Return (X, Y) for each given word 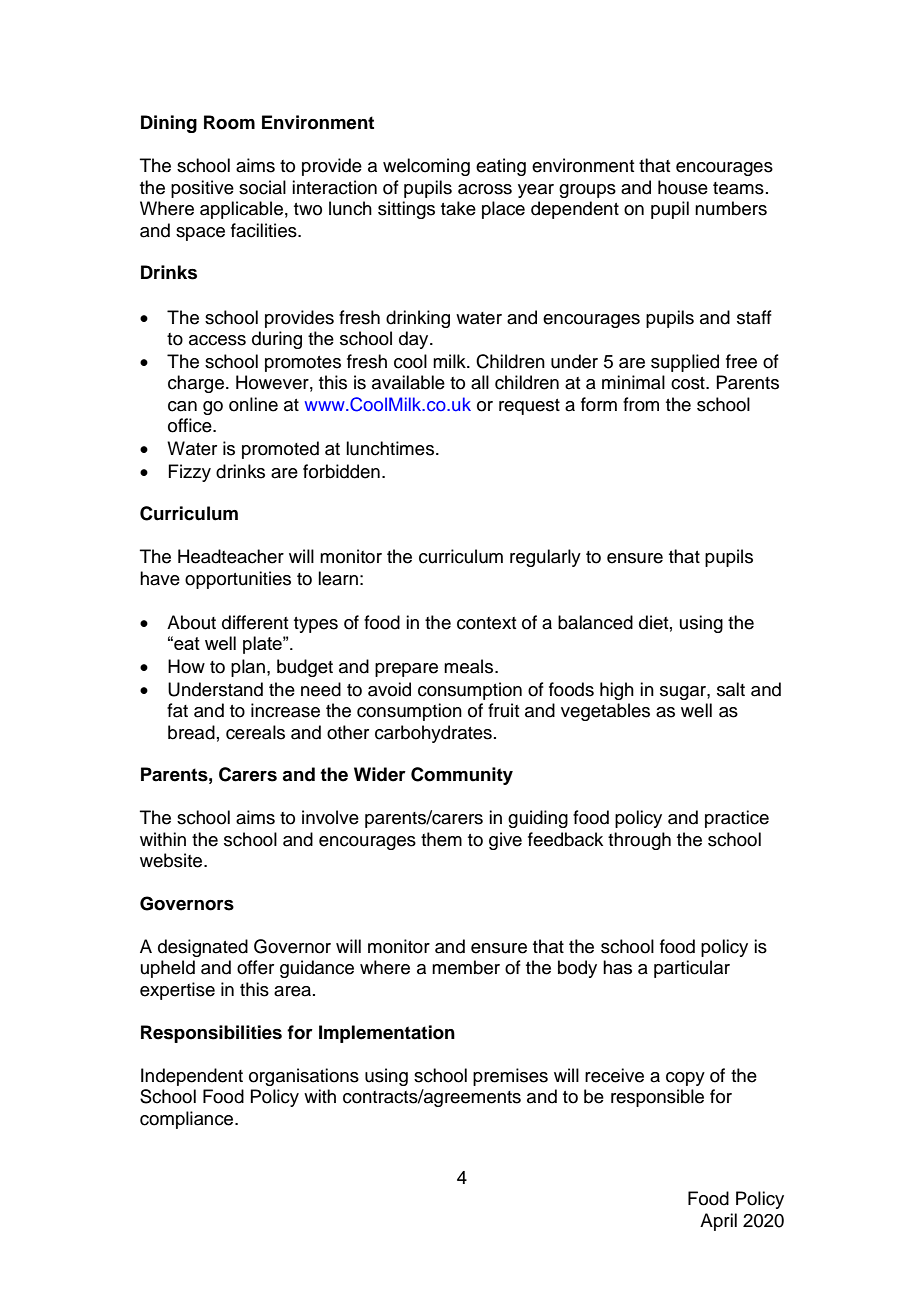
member (466, 967)
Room (229, 122)
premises (510, 1077)
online (253, 404)
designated (203, 948)
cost (689, 383)
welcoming (426, 167)
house (683, 187)
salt (731, 689)
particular (692, 969)
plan (248, 668)
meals (470, 666)
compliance (188, 1120)
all (480, 382)
